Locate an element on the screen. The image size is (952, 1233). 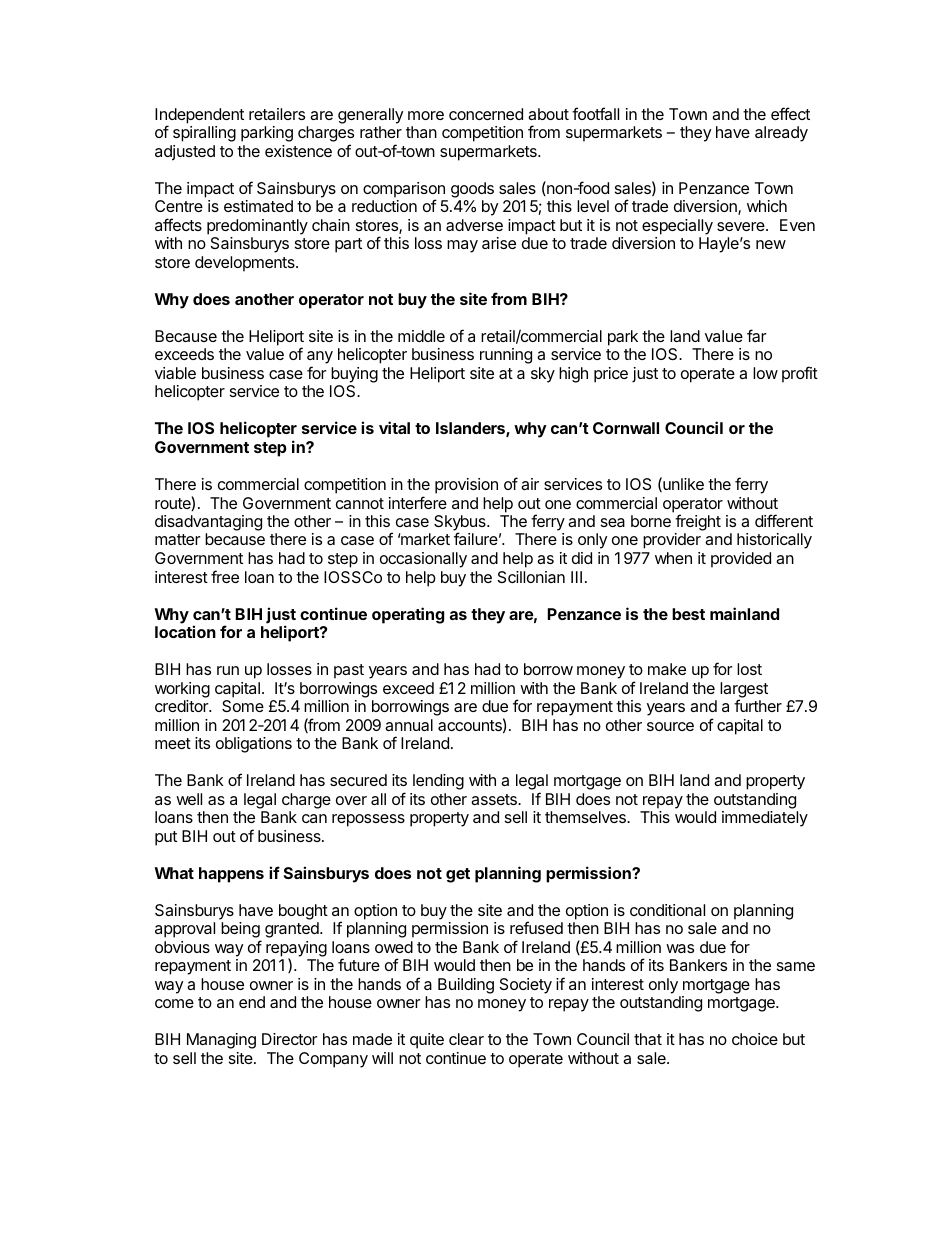
already is located at coordinates (781, 134).
